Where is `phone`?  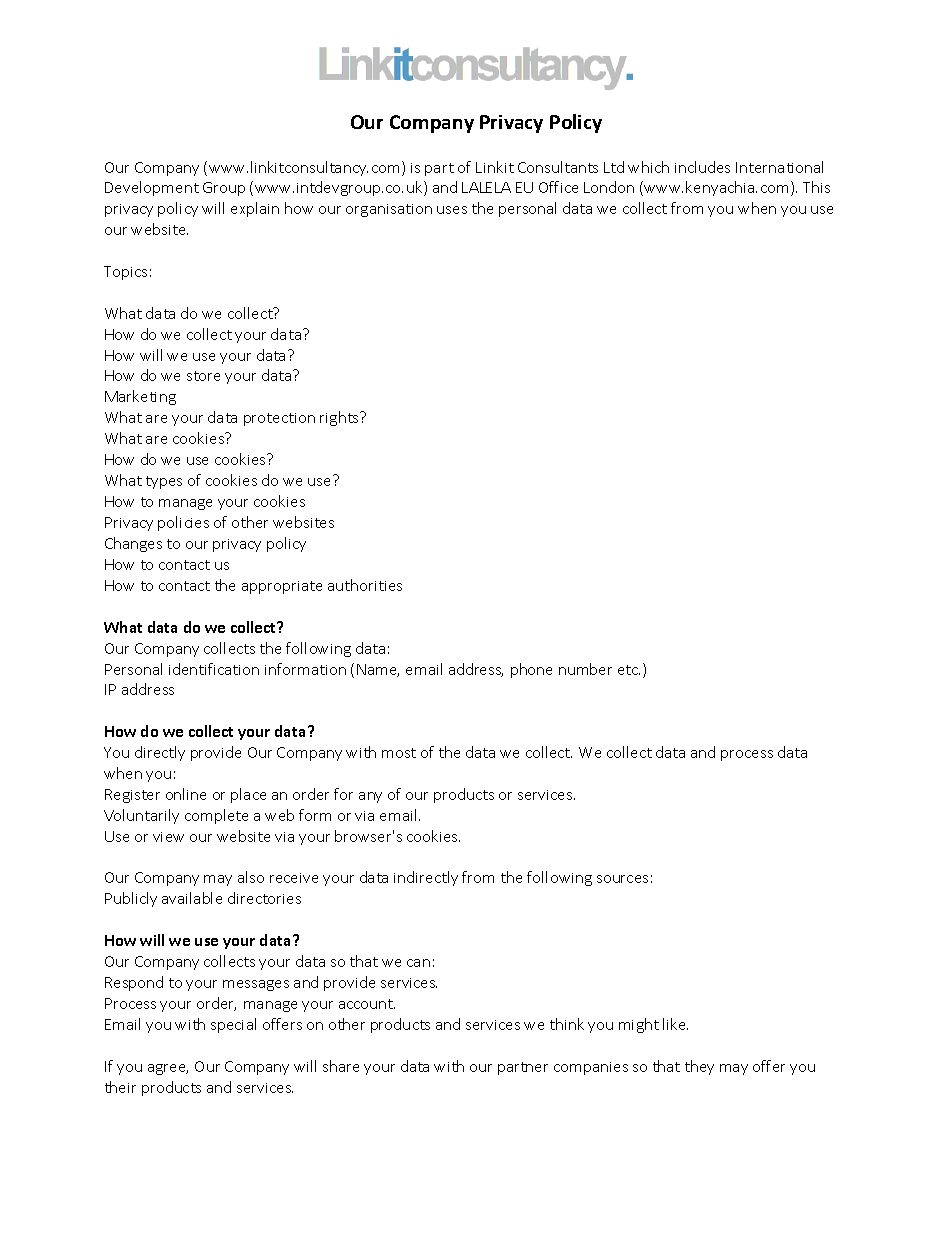
phone is located at coordinates (531, 670).
